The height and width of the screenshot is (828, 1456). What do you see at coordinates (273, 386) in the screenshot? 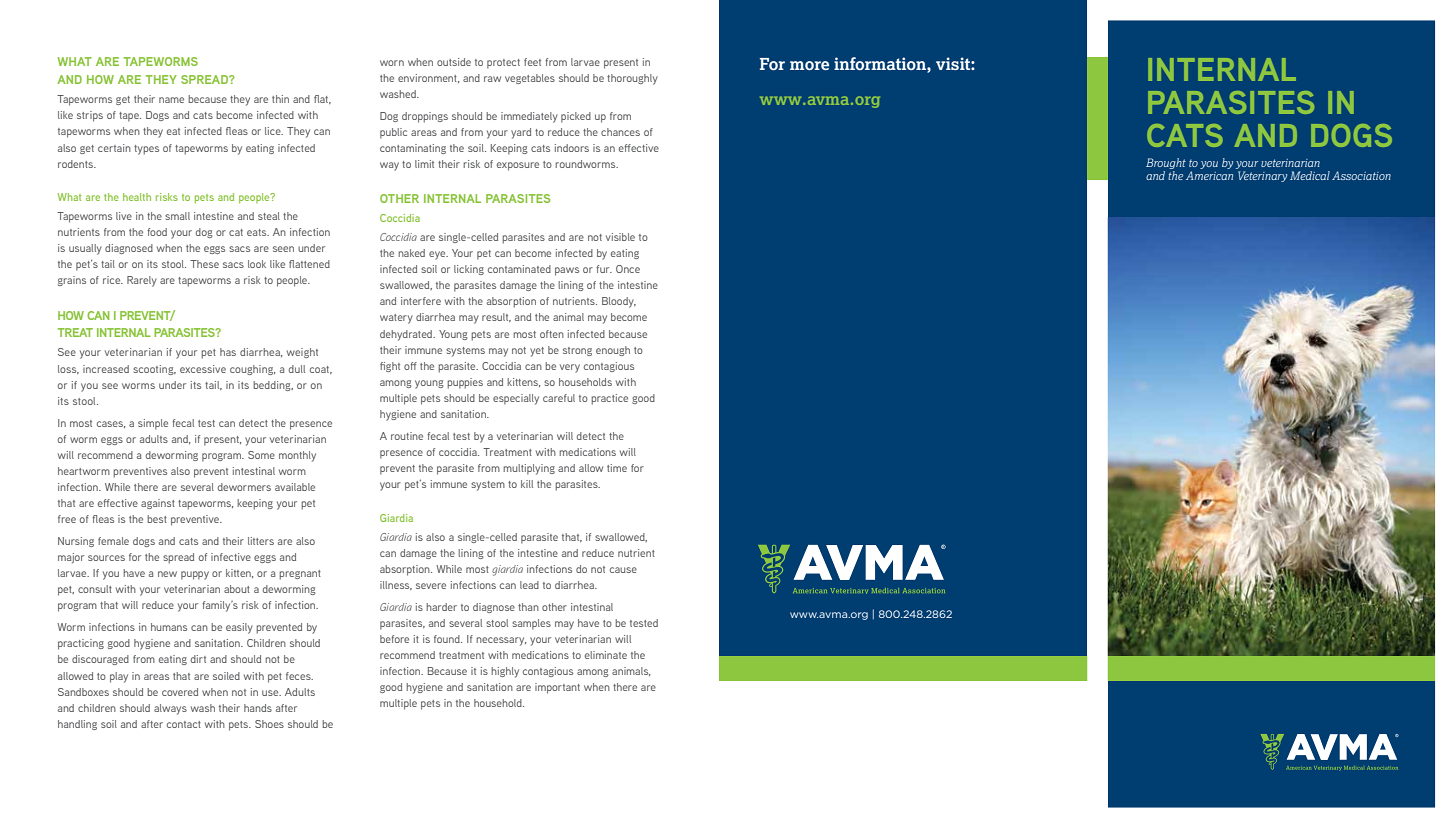
I see `bedding` at bounding box center [273, 386].
